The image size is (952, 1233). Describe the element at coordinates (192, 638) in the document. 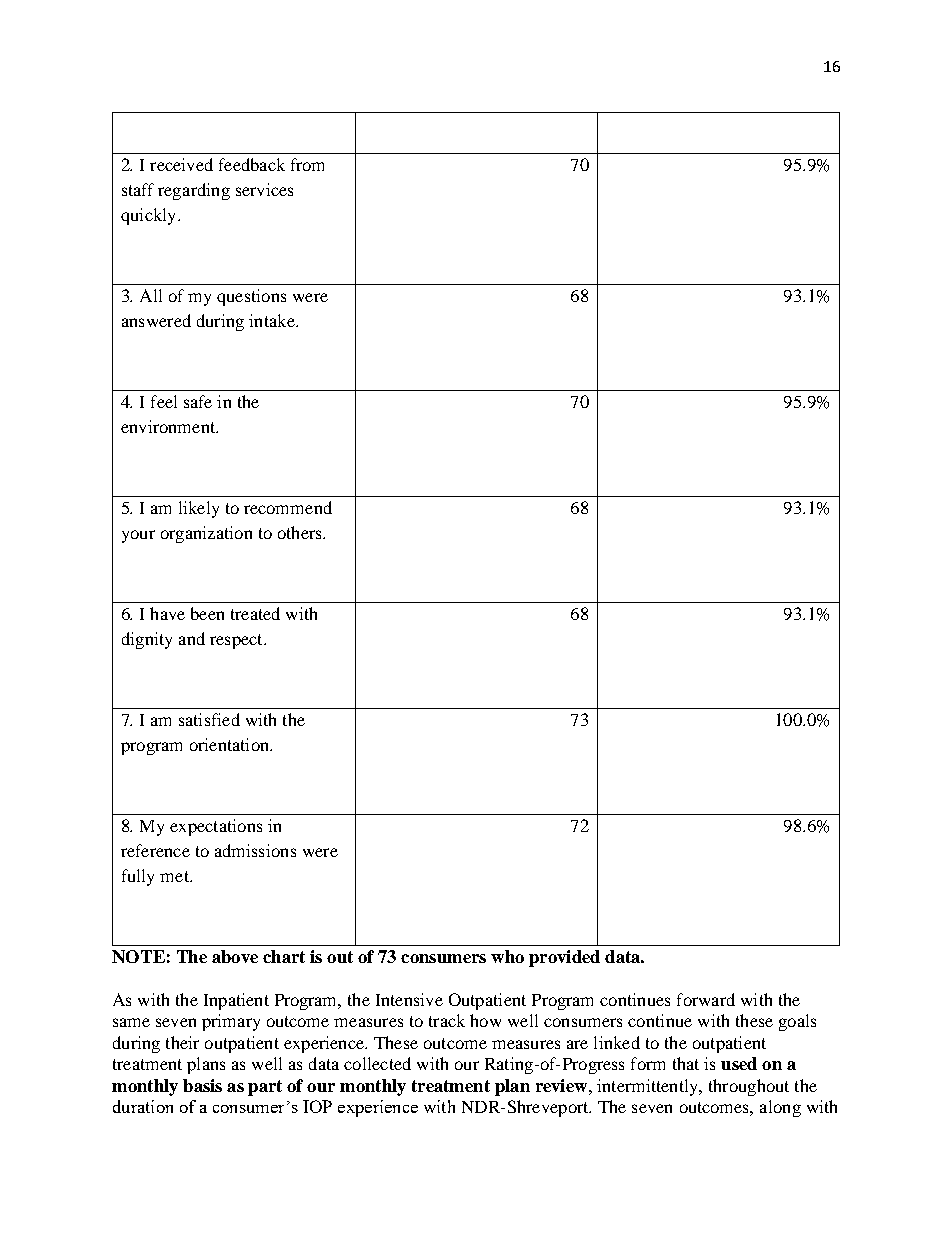

I see `and` at that location.
